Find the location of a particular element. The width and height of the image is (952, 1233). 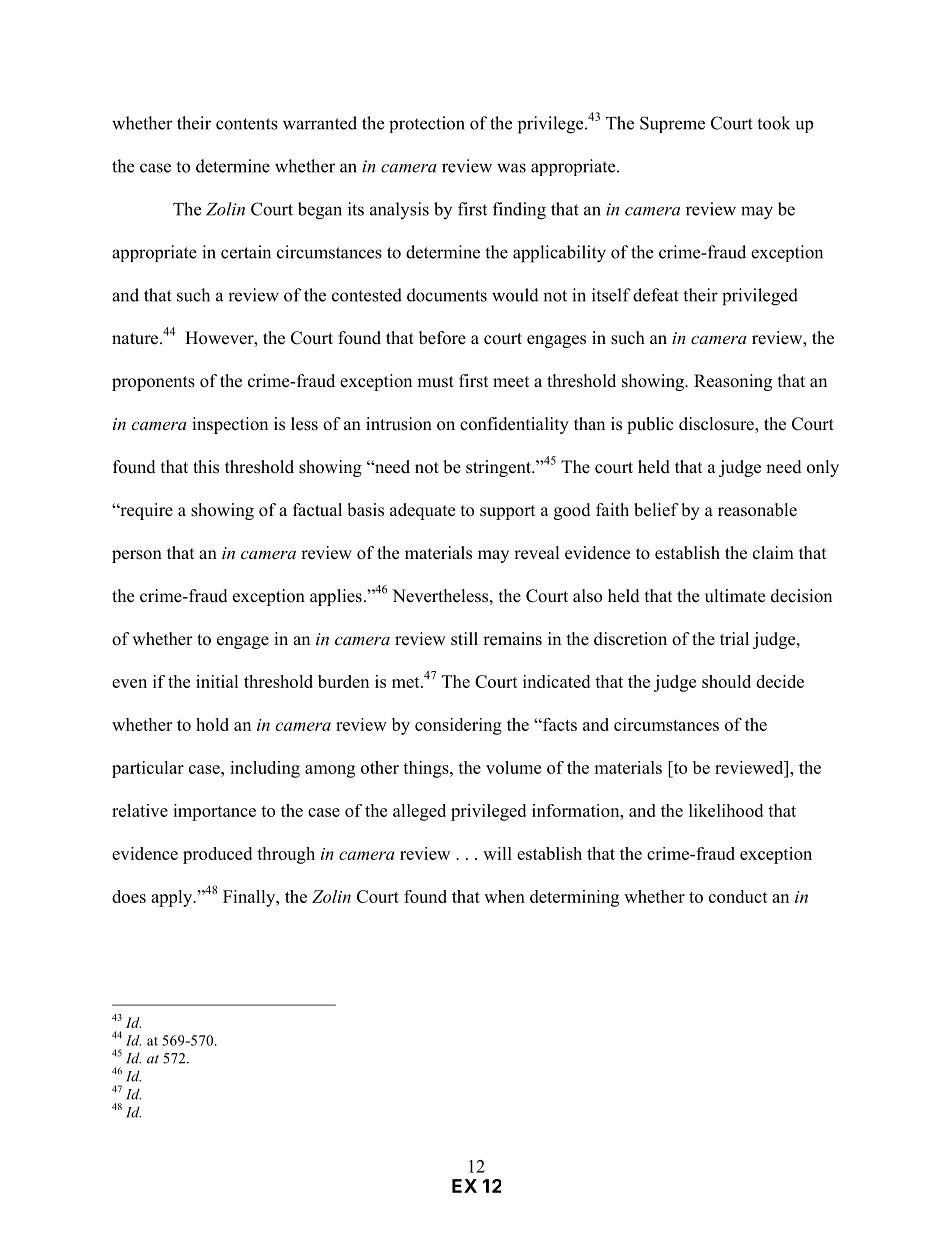

was is located at coordinates (511, 168).
